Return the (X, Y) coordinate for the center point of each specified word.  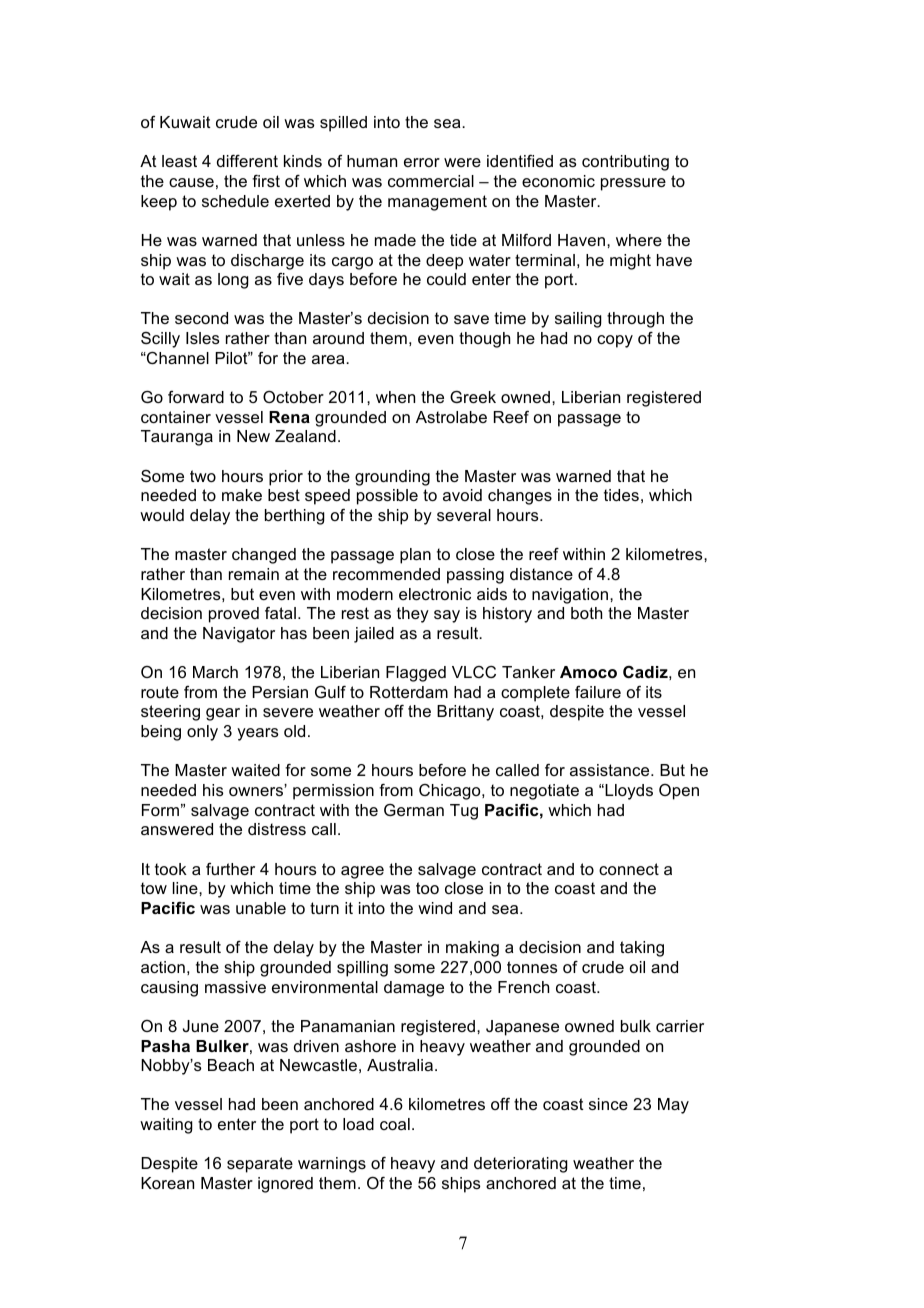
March (215, 672)
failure (598, 692)
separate (260, 1165)
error (422, 162)
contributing (625, 163)
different (247, 161)
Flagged (416, 674)
